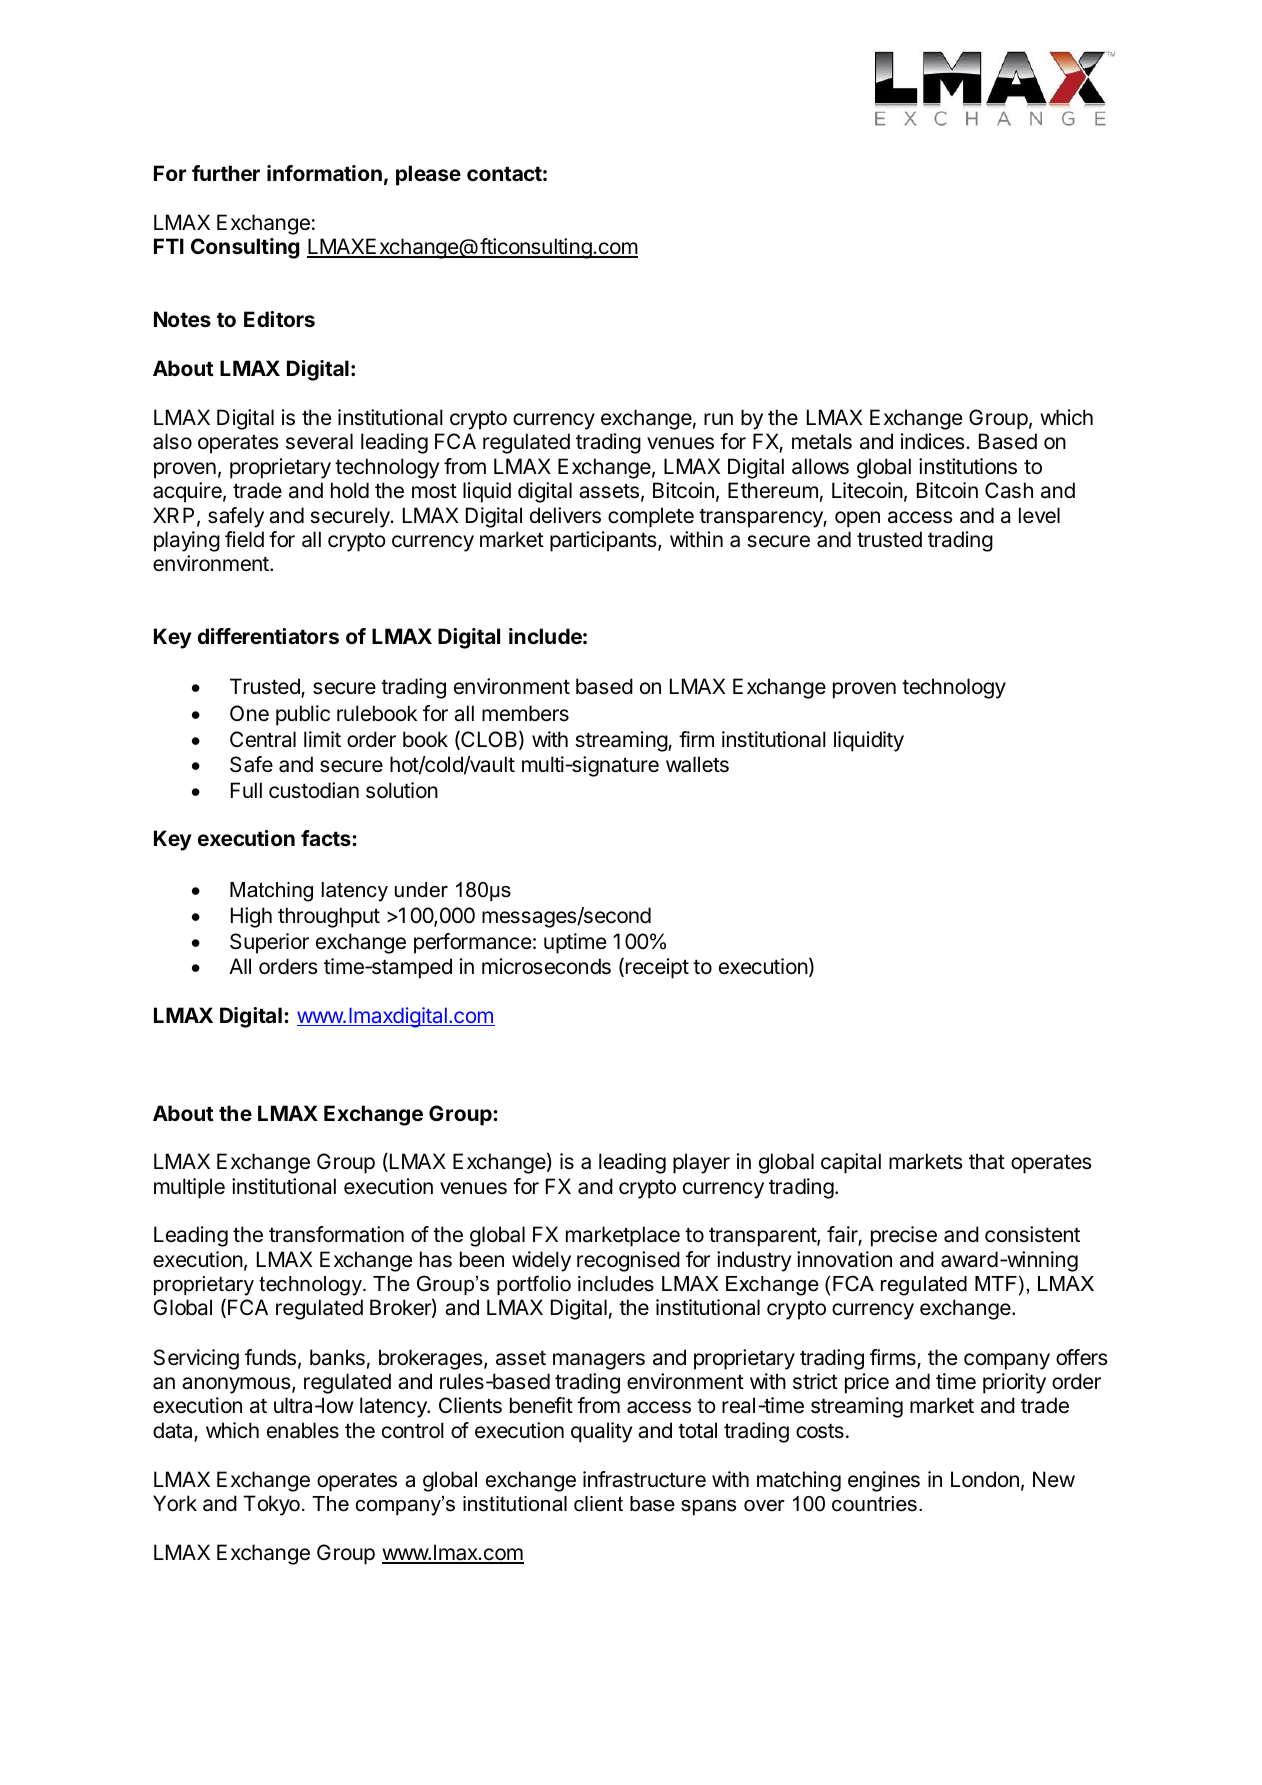 Image resolution: width=1262 pixels, height=1785 pixels. Describe the element at coordinates (428, 175) in the page. I see `please` at that location.
